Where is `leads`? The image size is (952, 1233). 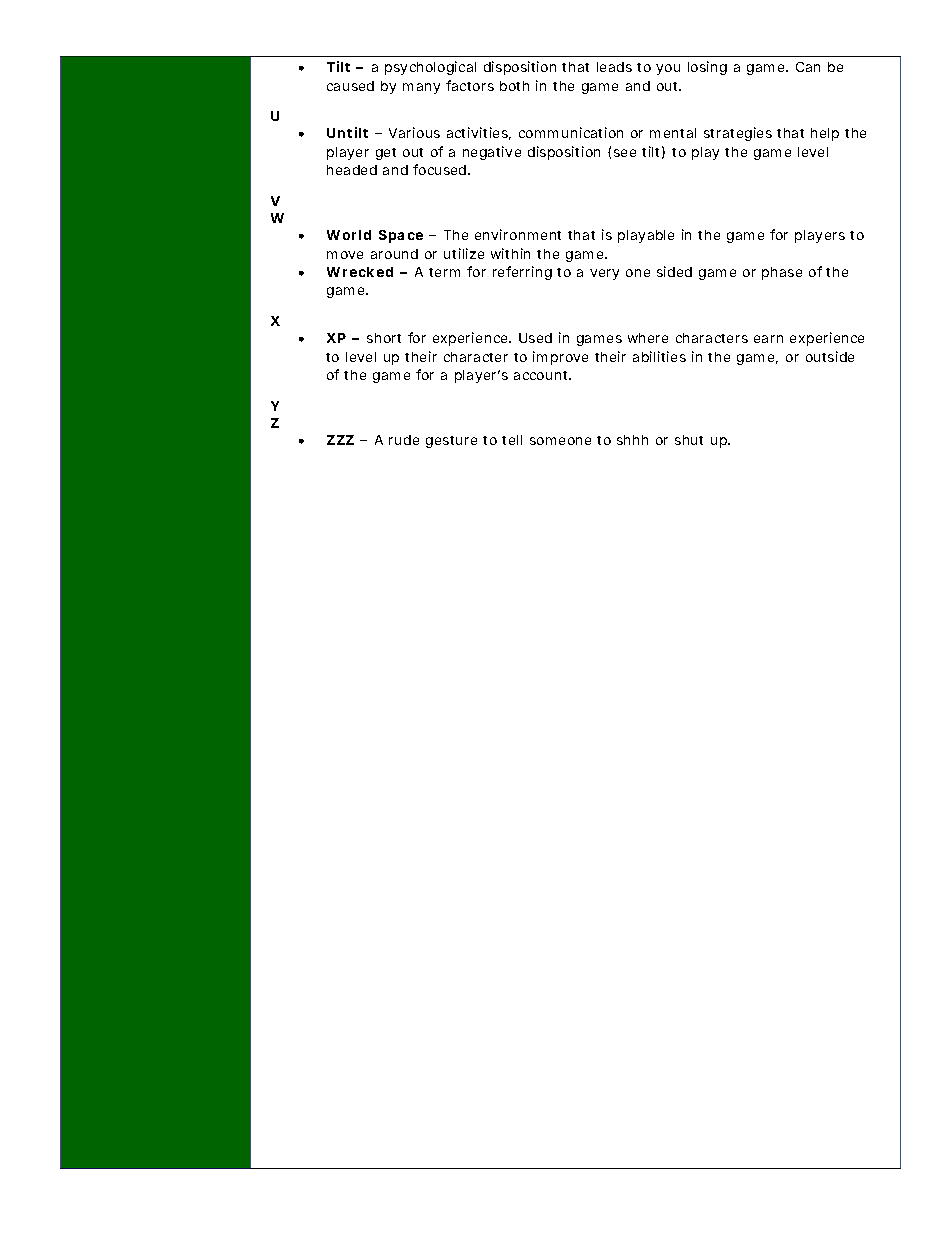
leads is located at coordinates (614, 67).
